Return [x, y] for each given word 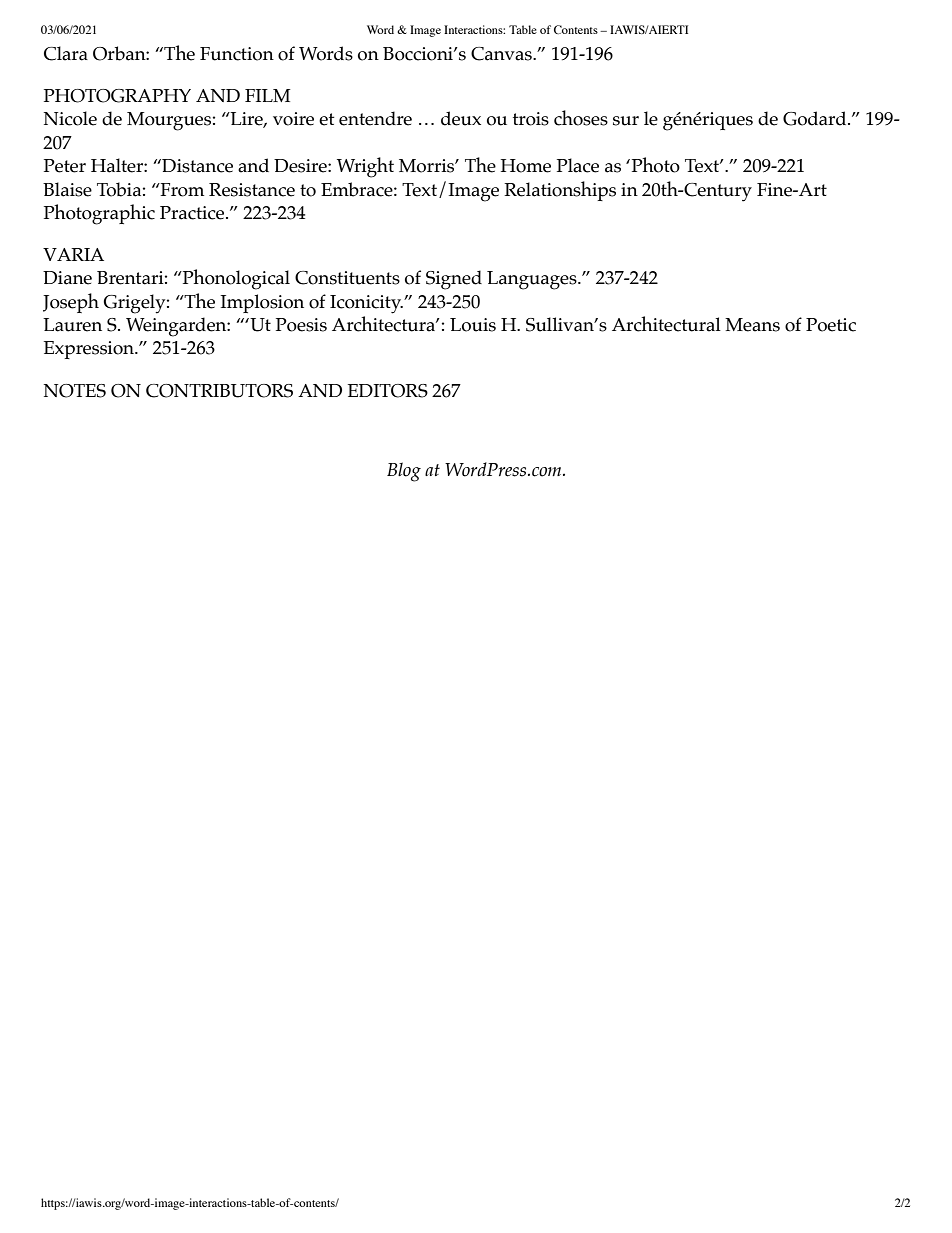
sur [626, 121]
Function [237, 54]
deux [461, 118]
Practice [193, 213]
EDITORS [388, 391]
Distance [196, 166]
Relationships [560, 191]
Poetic [831, 325]
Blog [404, 472]
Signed [454, 280]
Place [578, 165]
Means [752, 325]
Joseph [71, 303]
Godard [816, 118]
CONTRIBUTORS [219, 391]
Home [526, 166]
